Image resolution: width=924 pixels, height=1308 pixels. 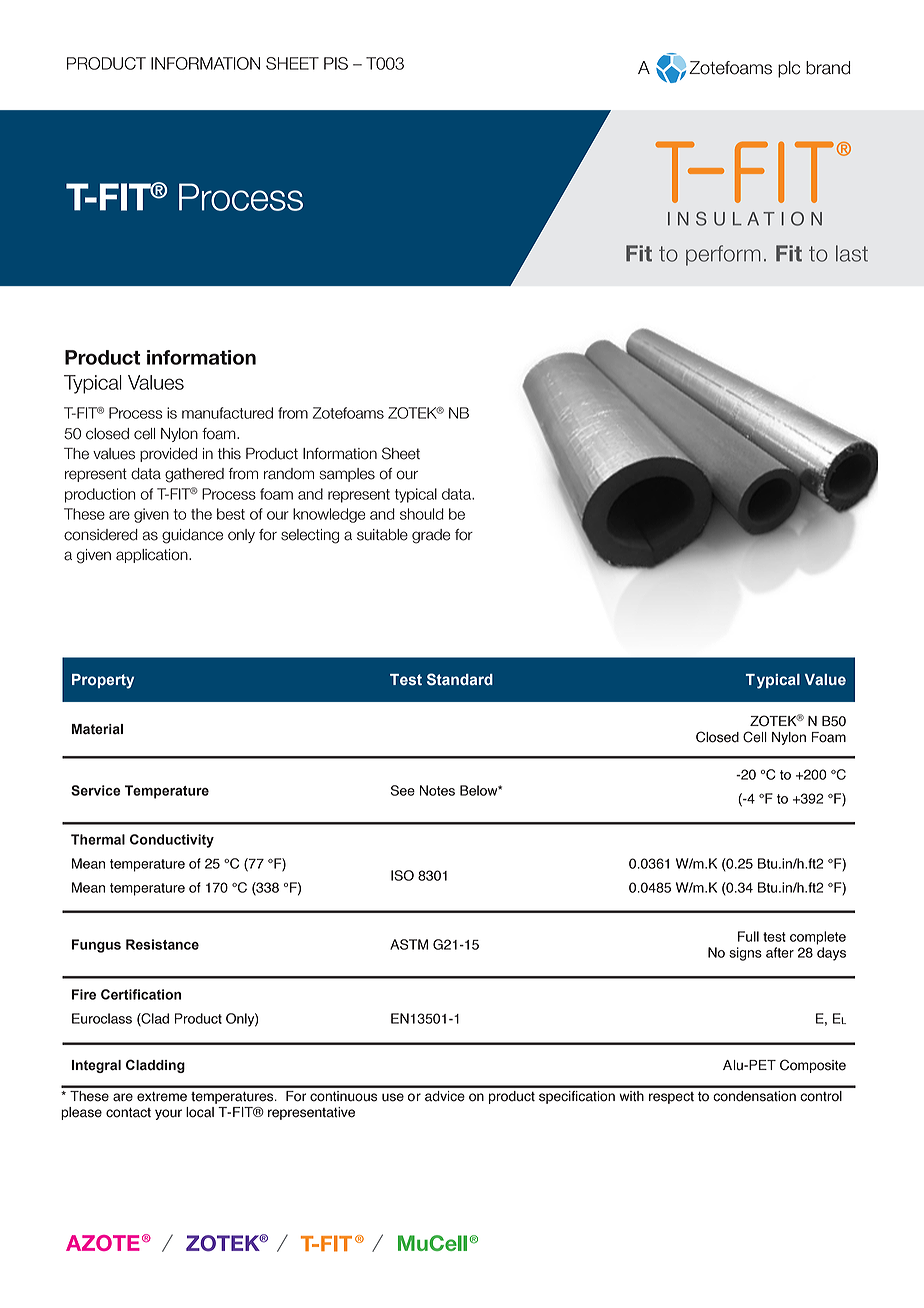 What do you see at coordinates (437, 790) in the page?
I see `Notes` at bounding box center [437, 790].
